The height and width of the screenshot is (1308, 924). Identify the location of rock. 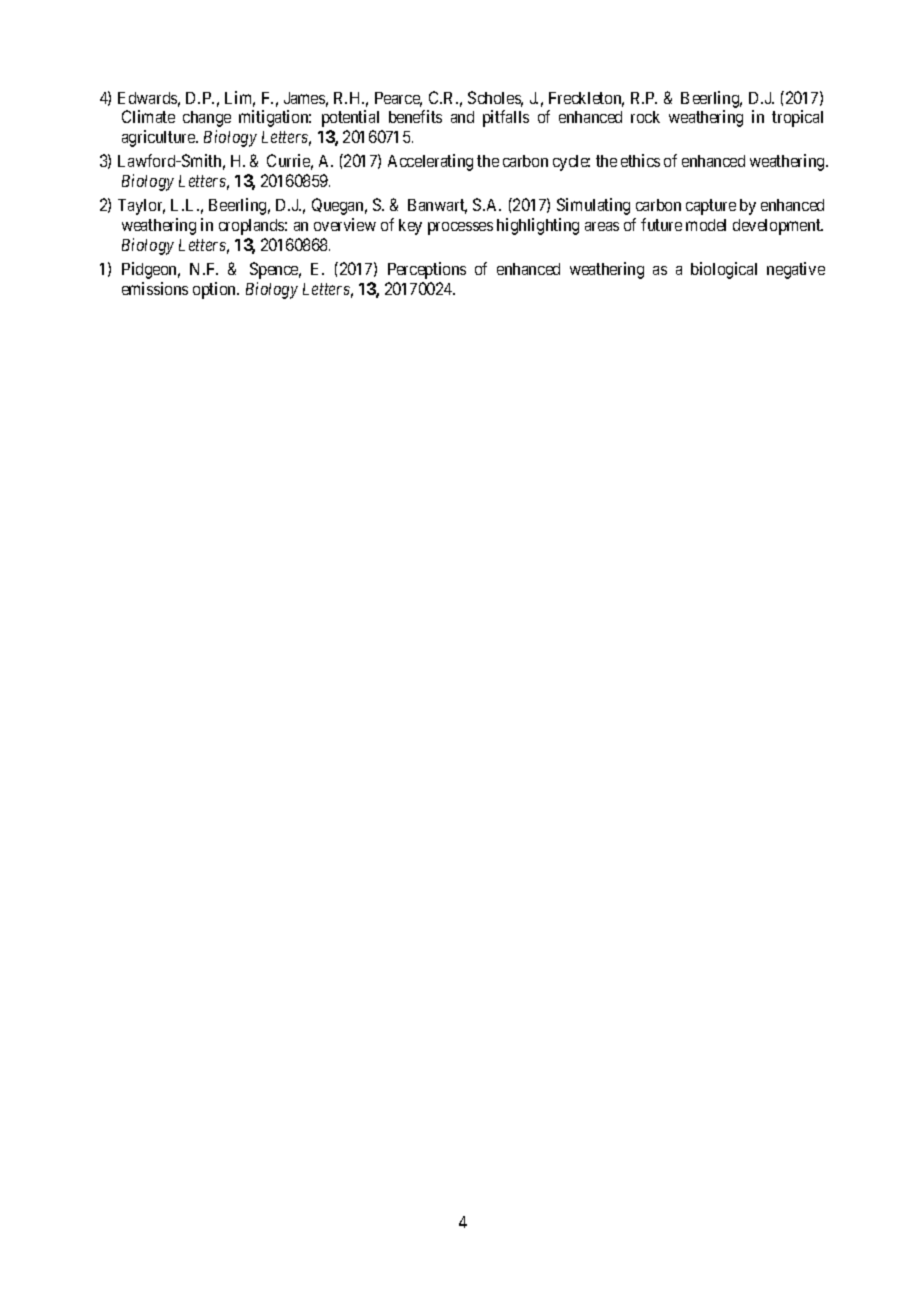
(645, 117).
